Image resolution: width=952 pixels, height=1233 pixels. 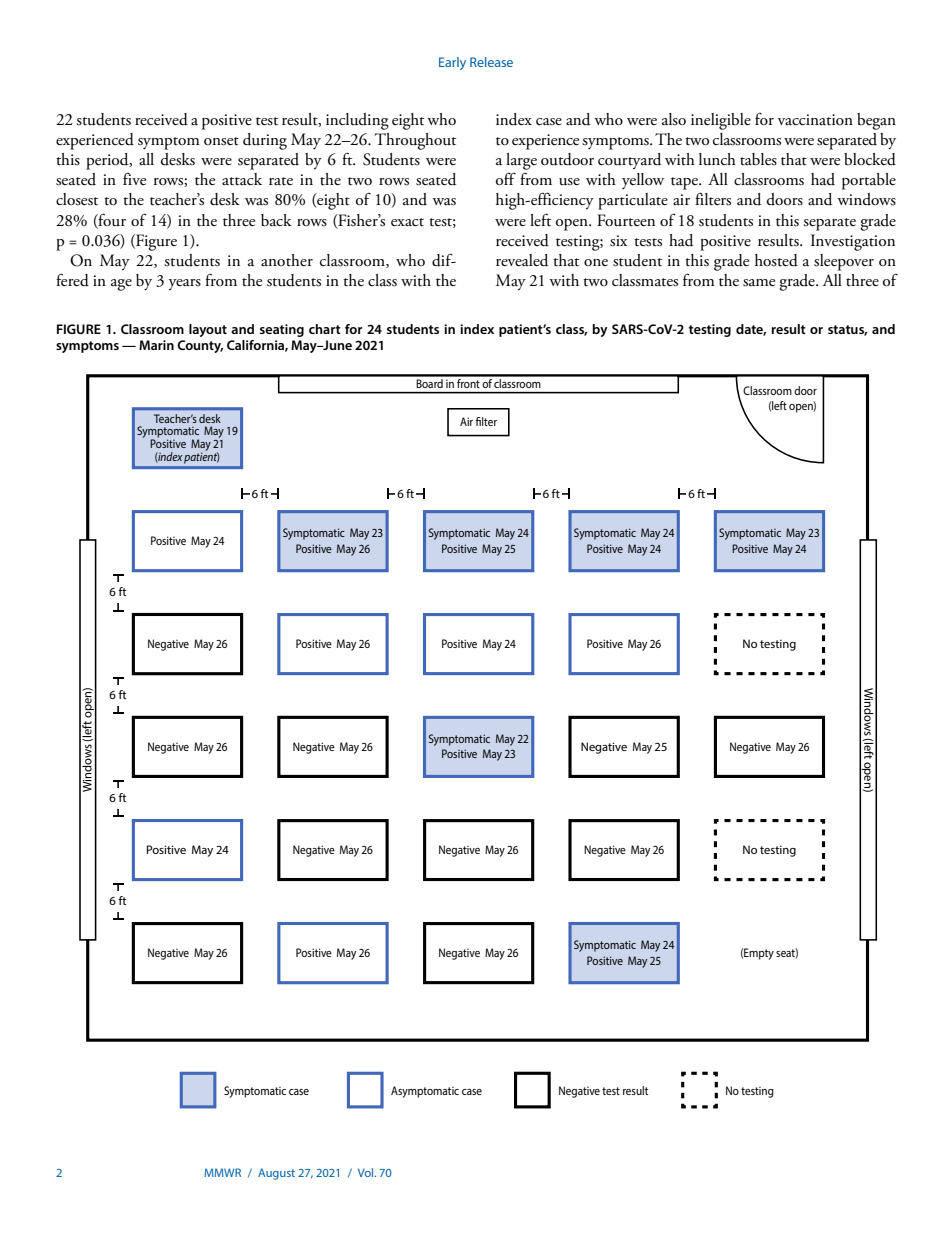 What do you see at coordinates (276, 1174) in the screenshot?
I see `August` at bounding box center [276, 1174].
